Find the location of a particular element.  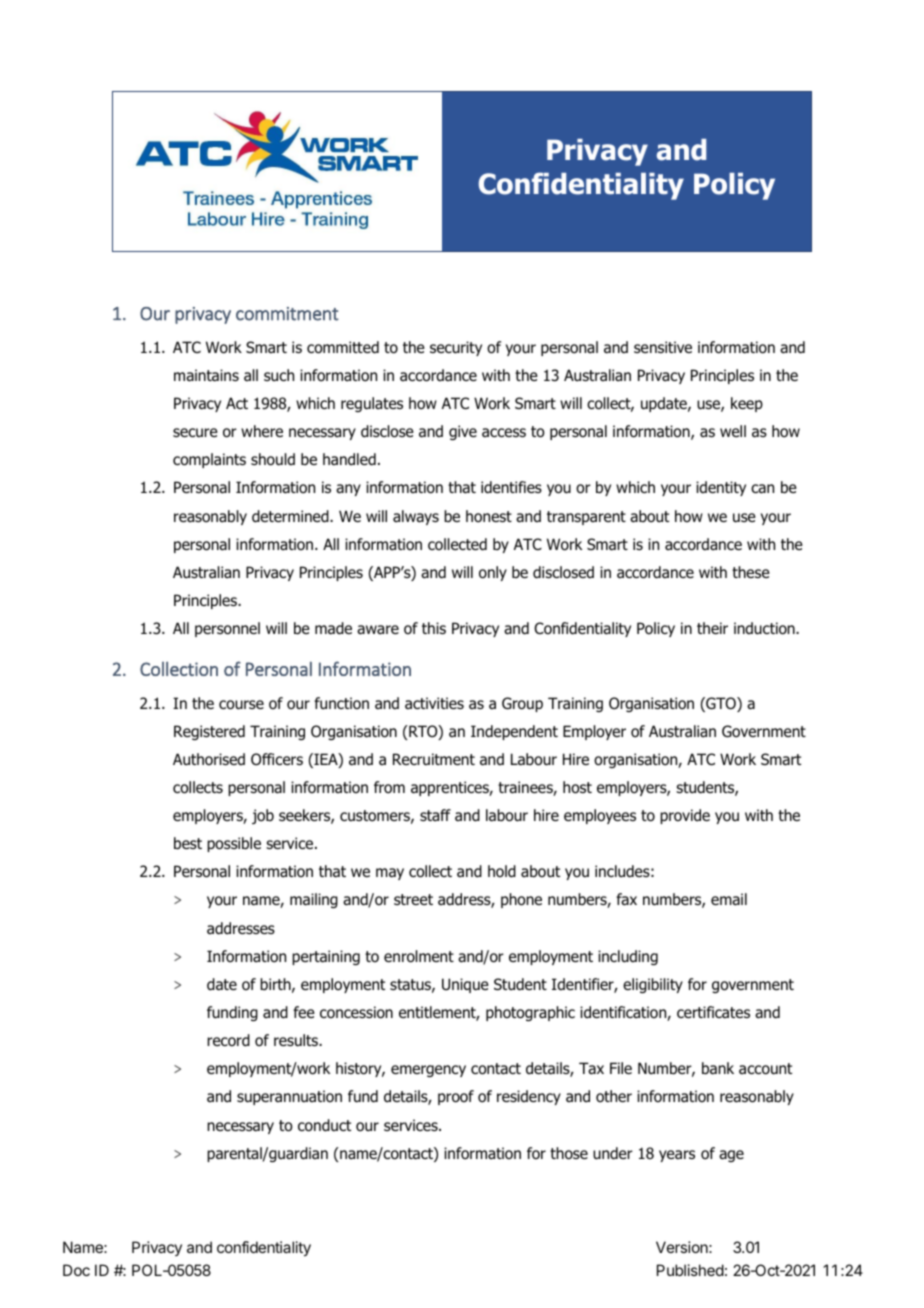

conduct is located at coordinates (324, 1125).
